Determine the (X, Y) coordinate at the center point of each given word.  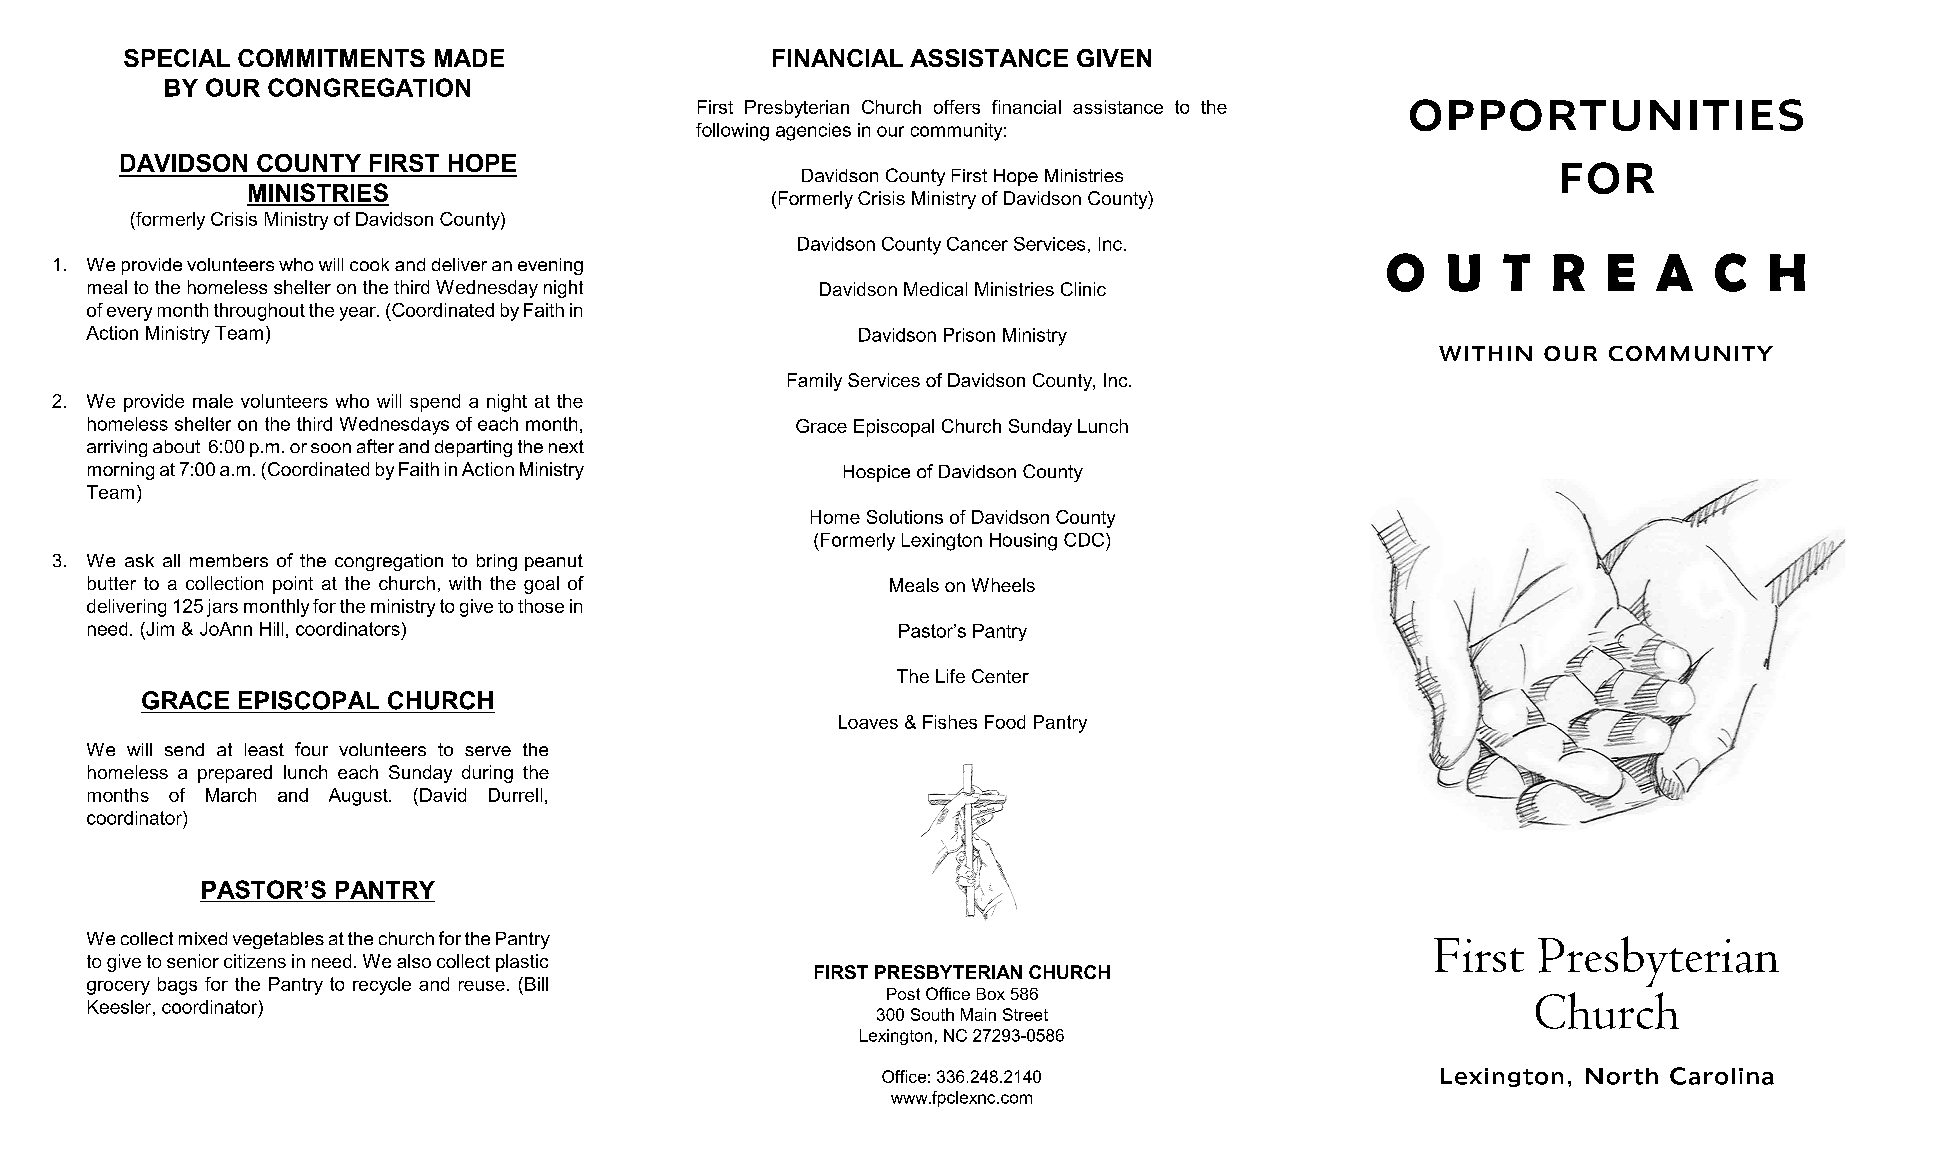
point (293, 585)
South (932, 1014)
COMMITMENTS (331, 58)
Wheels (1003, 585)
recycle (382, 986)
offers (957, 107)
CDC (1085, 540)
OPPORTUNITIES (1606, 115)
